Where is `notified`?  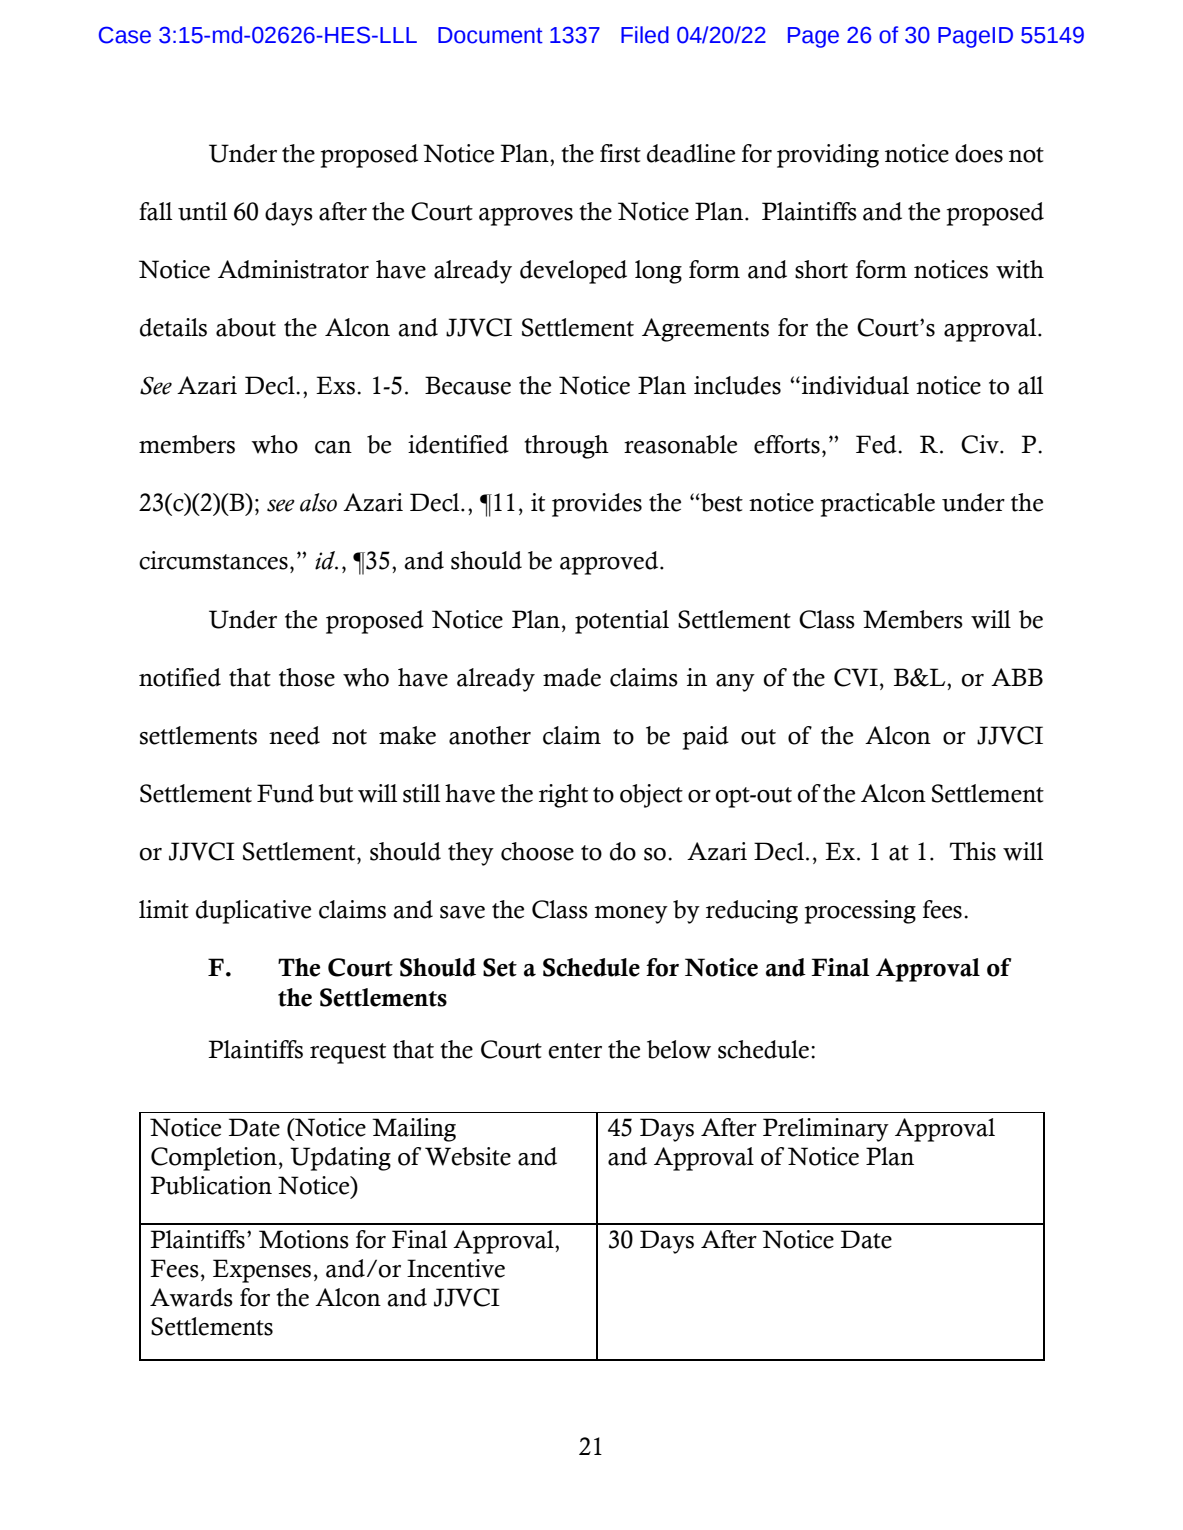 notified is located at coordinates (180, 677).
